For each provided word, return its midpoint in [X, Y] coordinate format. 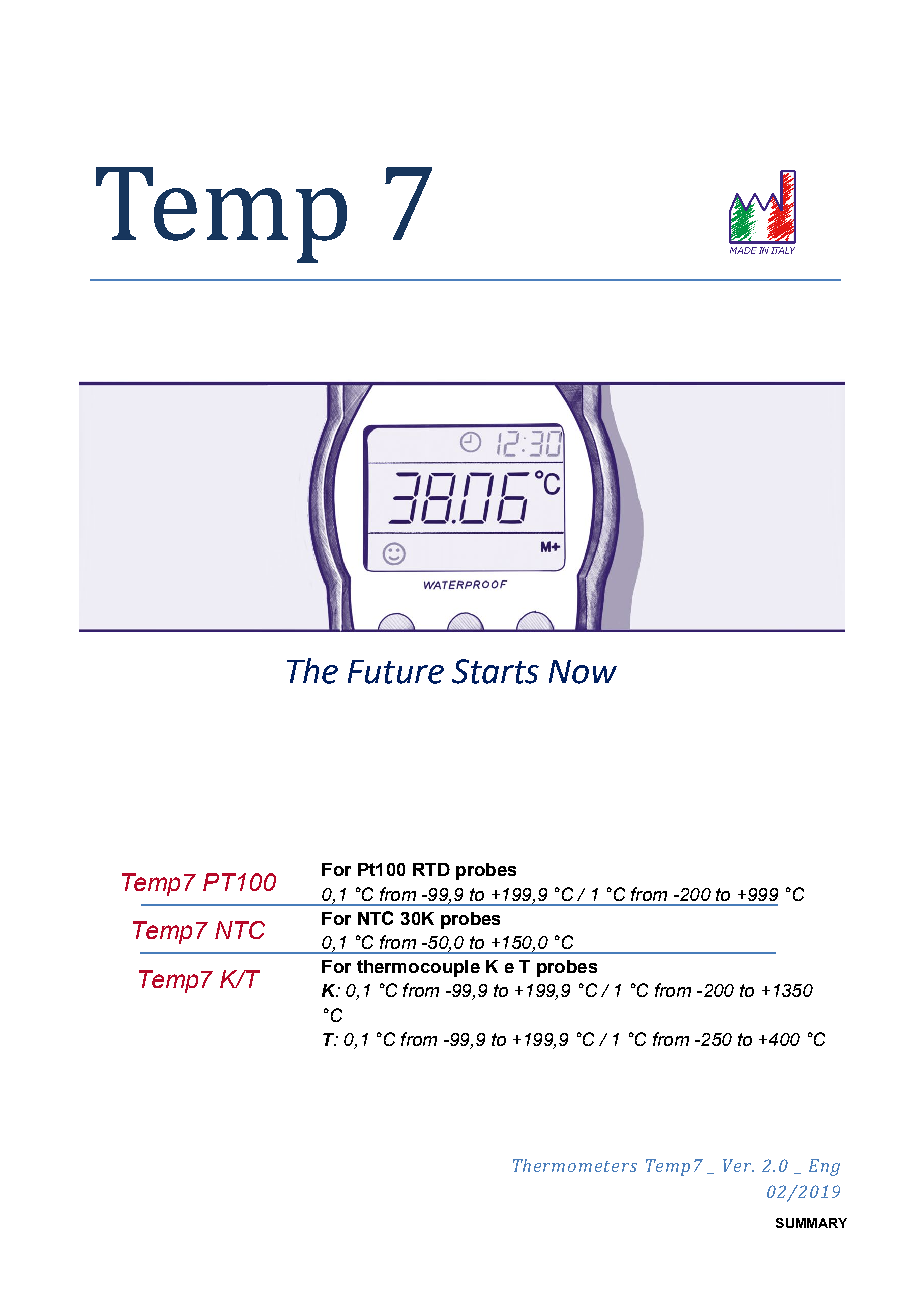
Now [583, 672]
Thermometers [575, 1165]
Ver [738, 1165]
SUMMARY [811, 1223]
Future [396, 672]
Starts [495, 671]
